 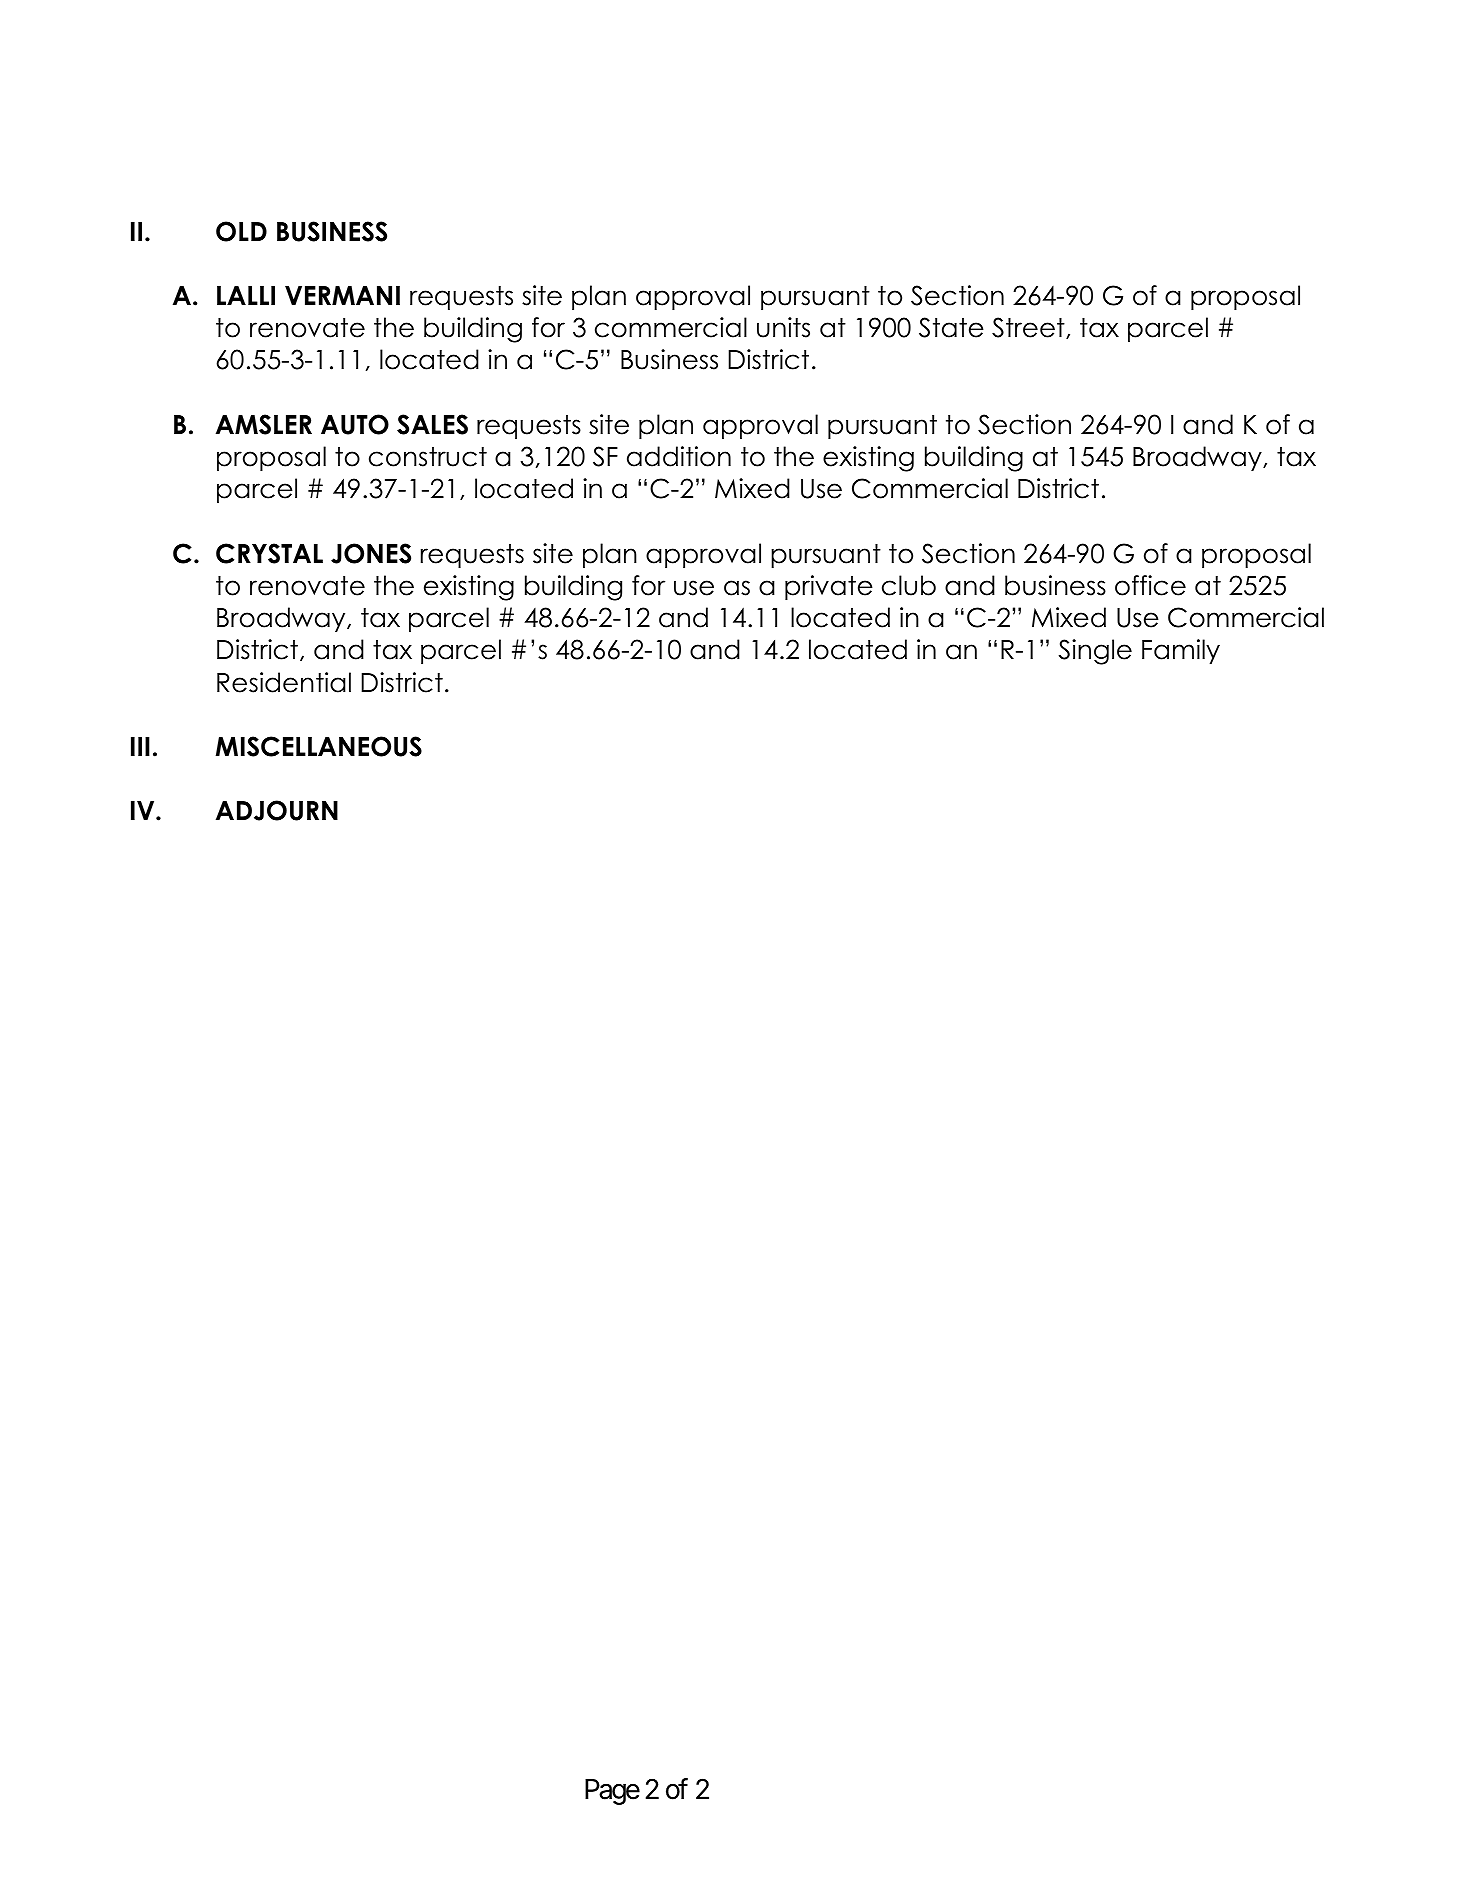 What do you see at coordinates (241, 231) in the document?
I see `OLD` at bounding box center [241, 231].
